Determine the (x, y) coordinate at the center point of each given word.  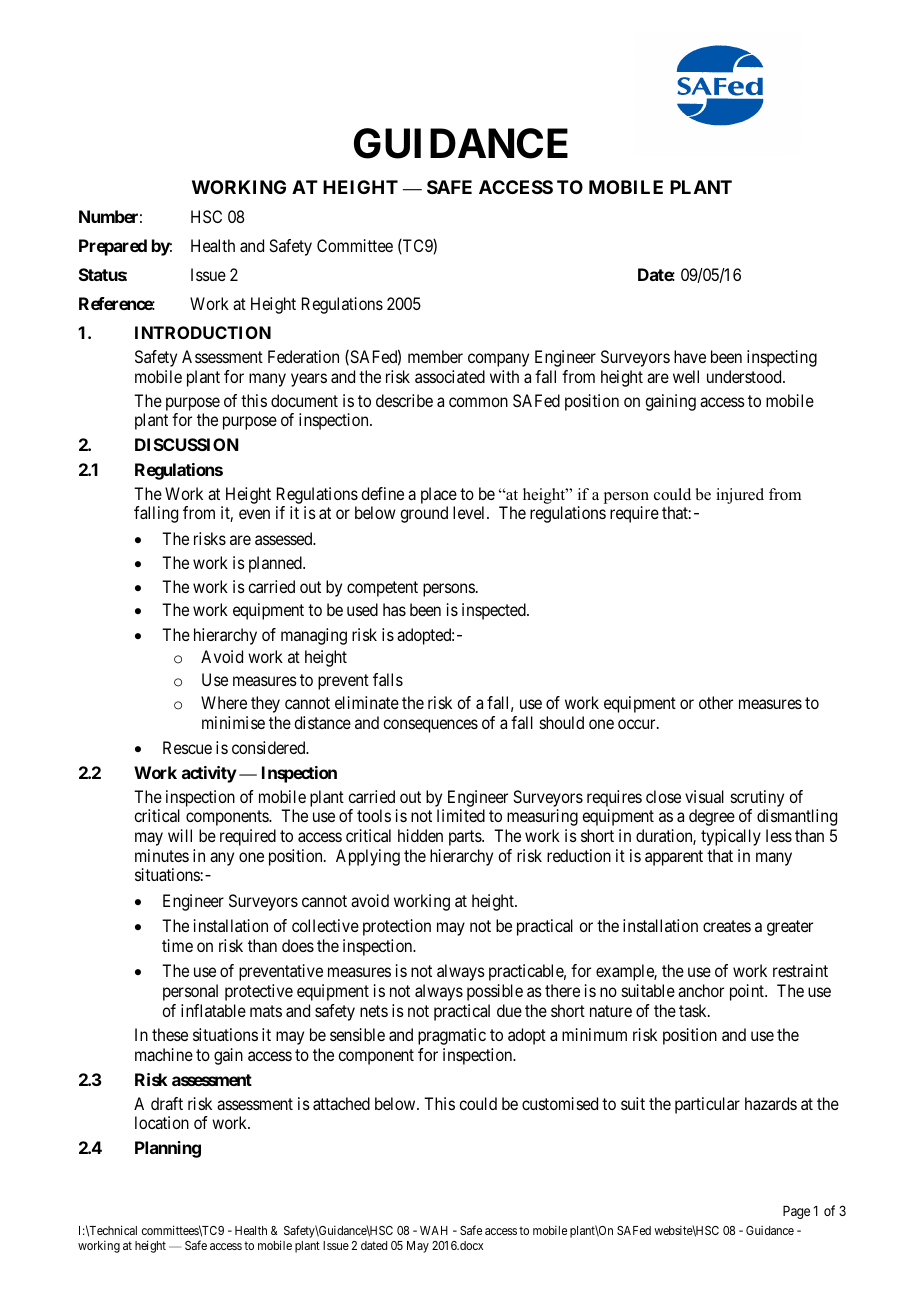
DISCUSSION (186, 444)
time (177, 945)
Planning (168, 1149)
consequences (430, 726)
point (748, 992)
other (716, 702)
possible (495, 992)
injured (740, 496)
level (470, 512)
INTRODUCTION (203, 332)
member (435, 356)
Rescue (187, 747)
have (690, 356)
